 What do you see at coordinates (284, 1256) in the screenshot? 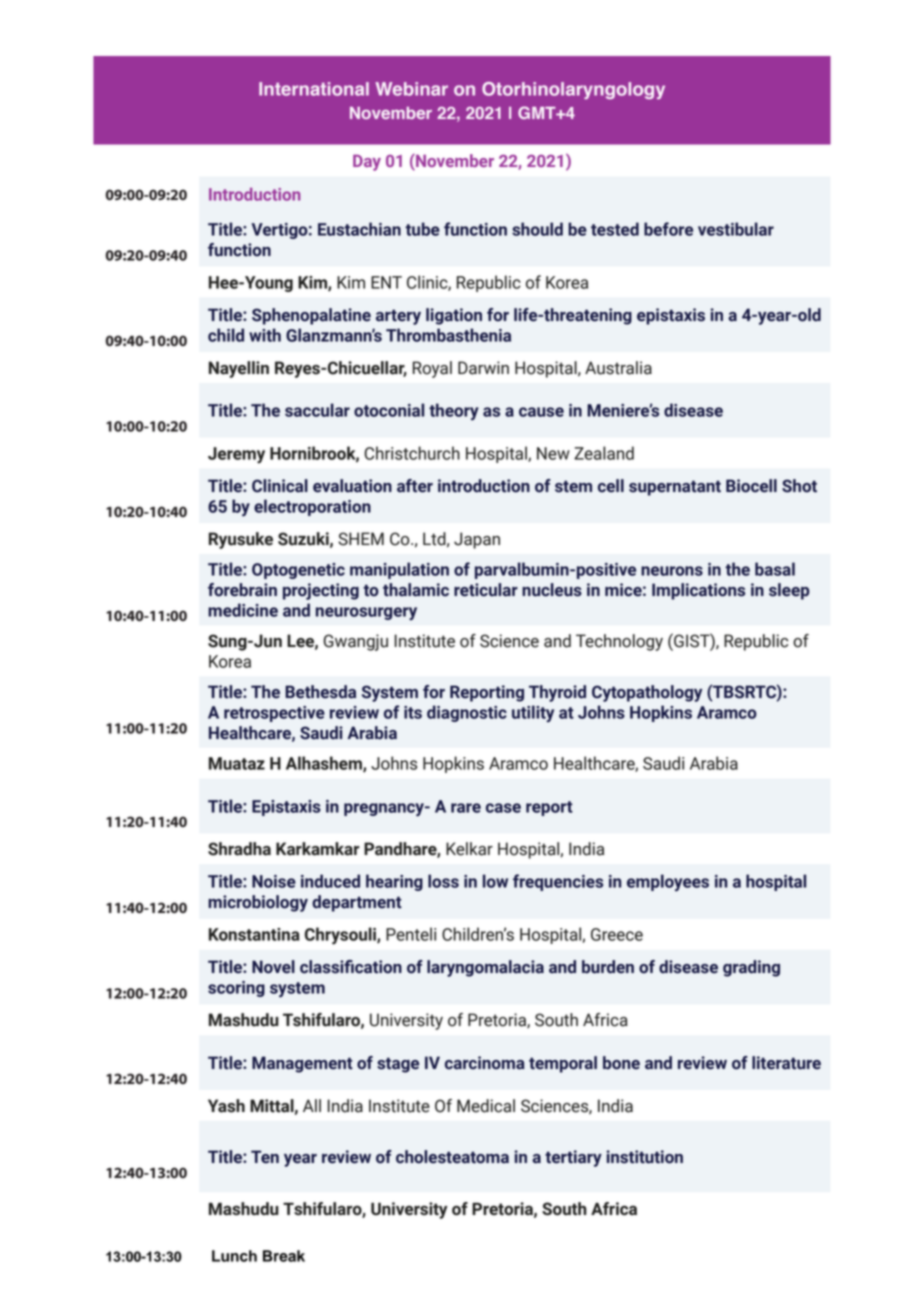
I see `Break` at bounding box center [284, 1256].
